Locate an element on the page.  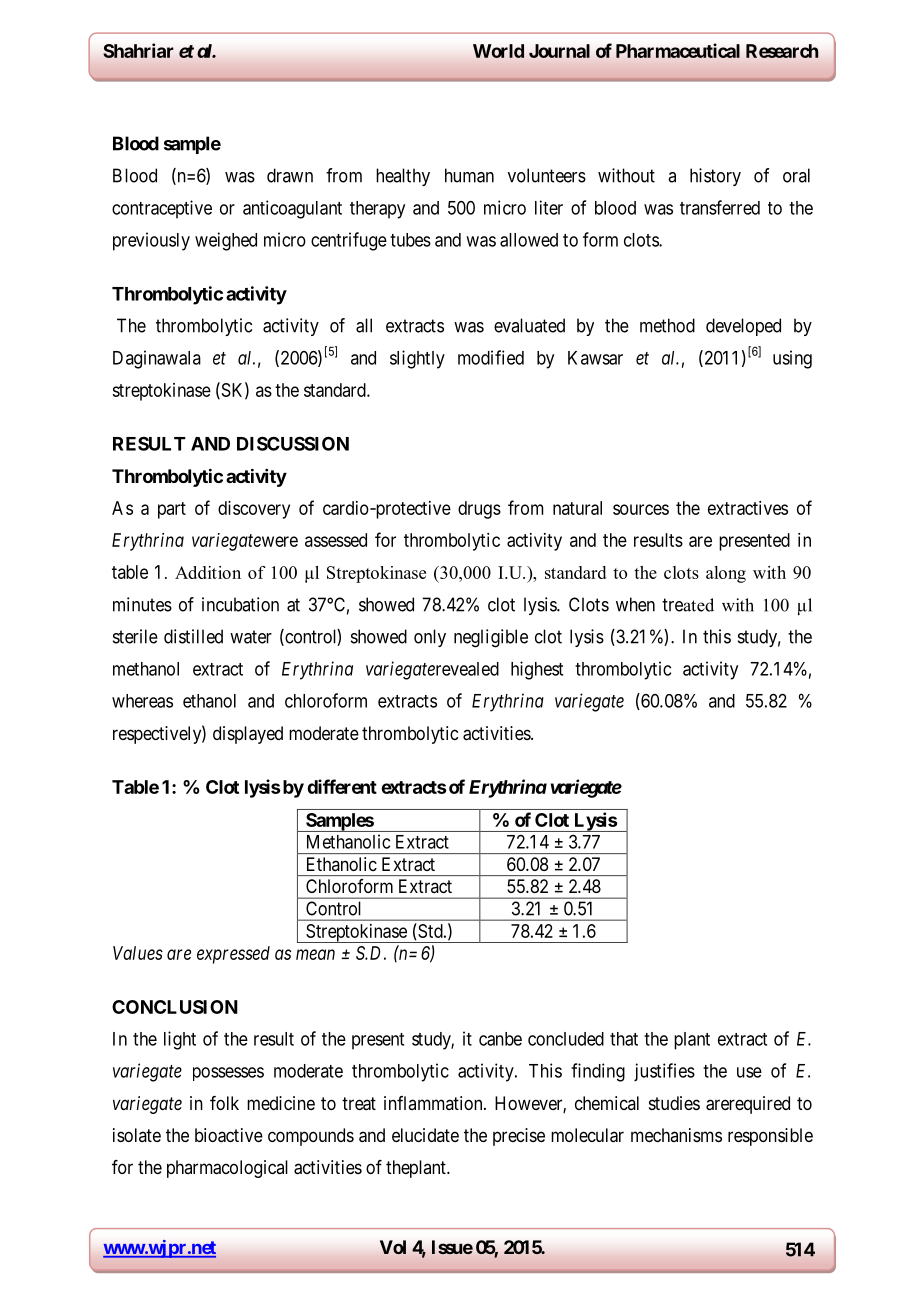
Pharmaceutical is located at coordinates (678, 50).
